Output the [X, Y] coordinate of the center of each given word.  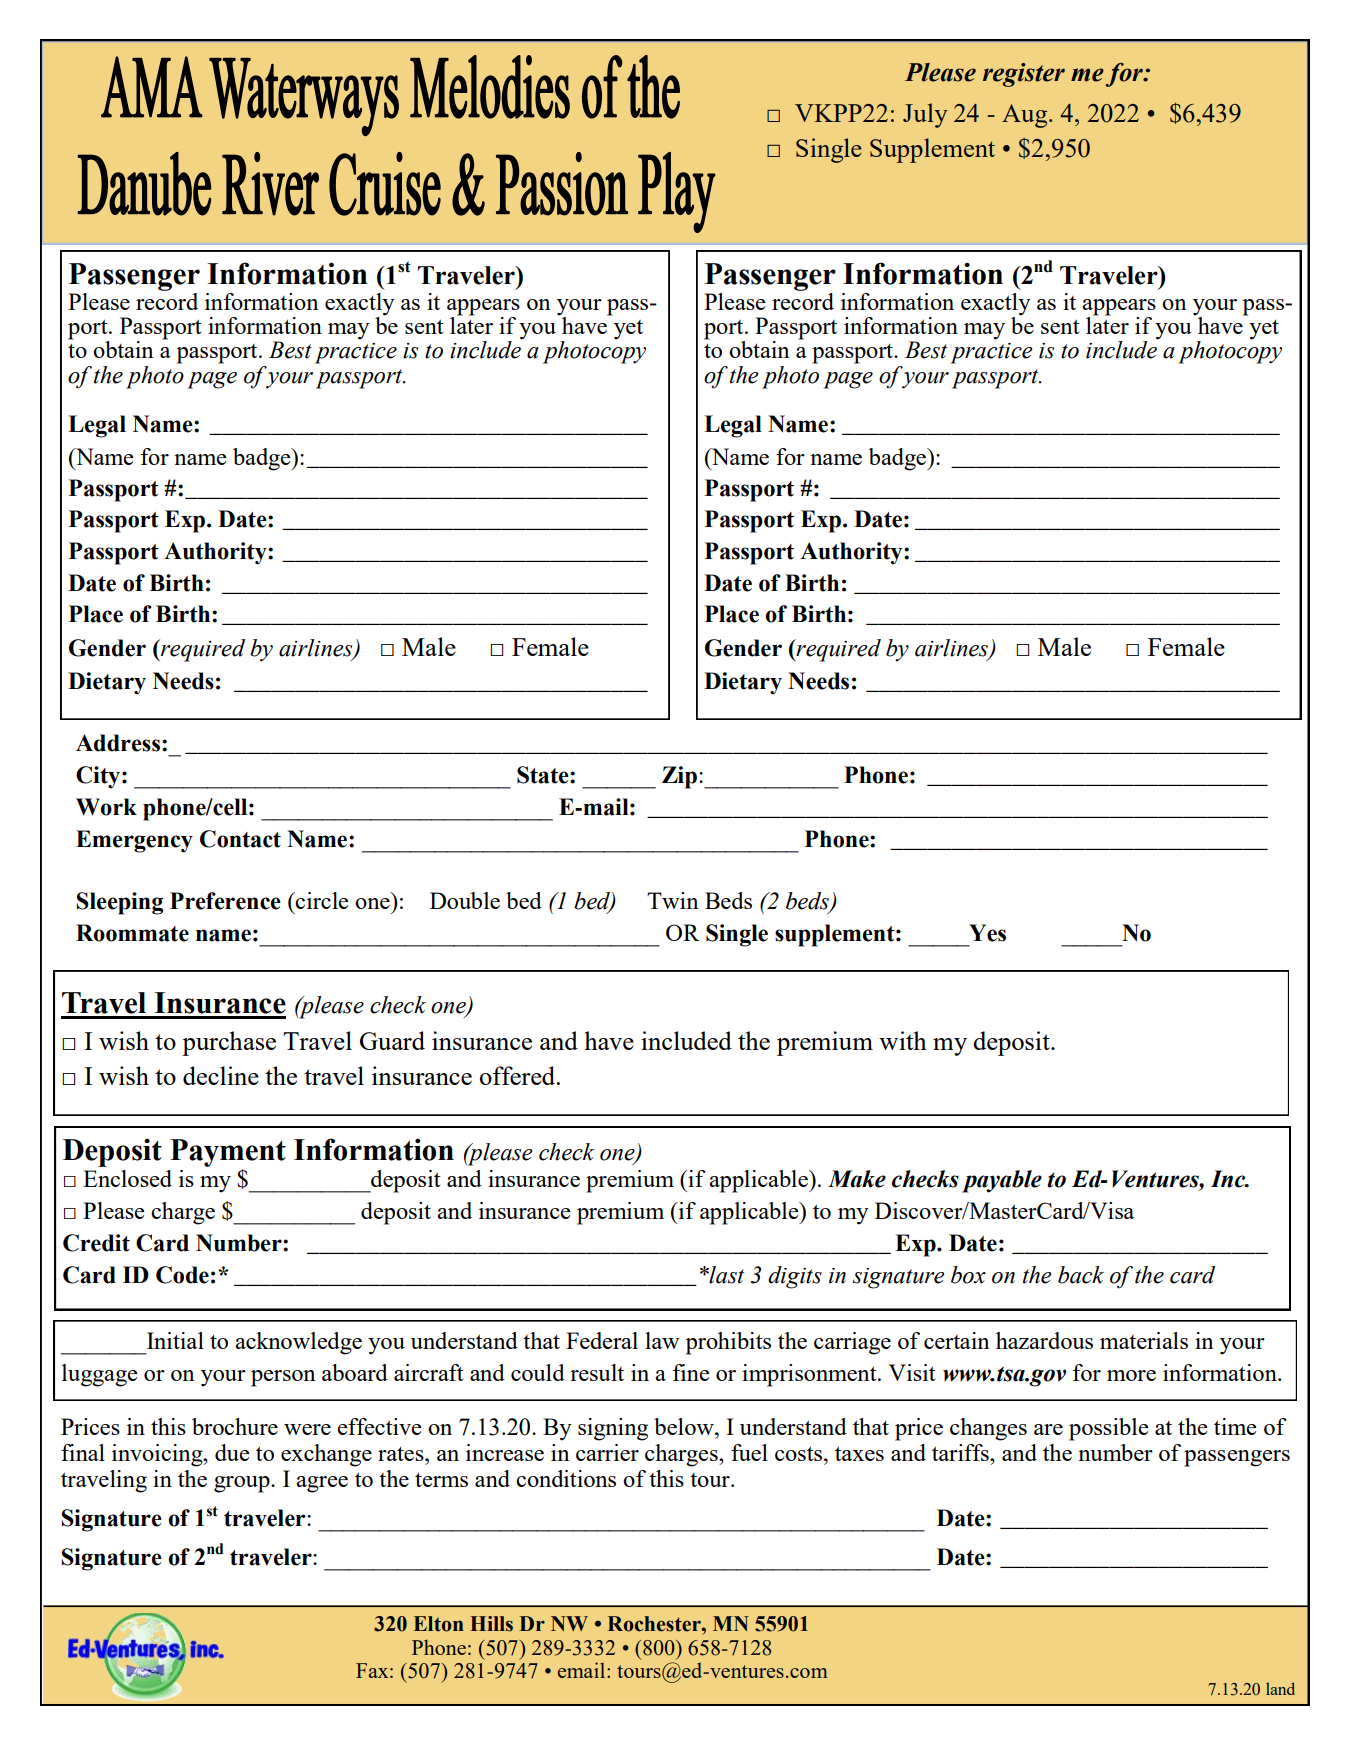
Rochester [655, 1624]
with [903, 1040]
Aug [1026, 116]
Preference [225, 901]
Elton [439, 1624]
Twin [673, 900]
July [925, 115]
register [1024, 75]
